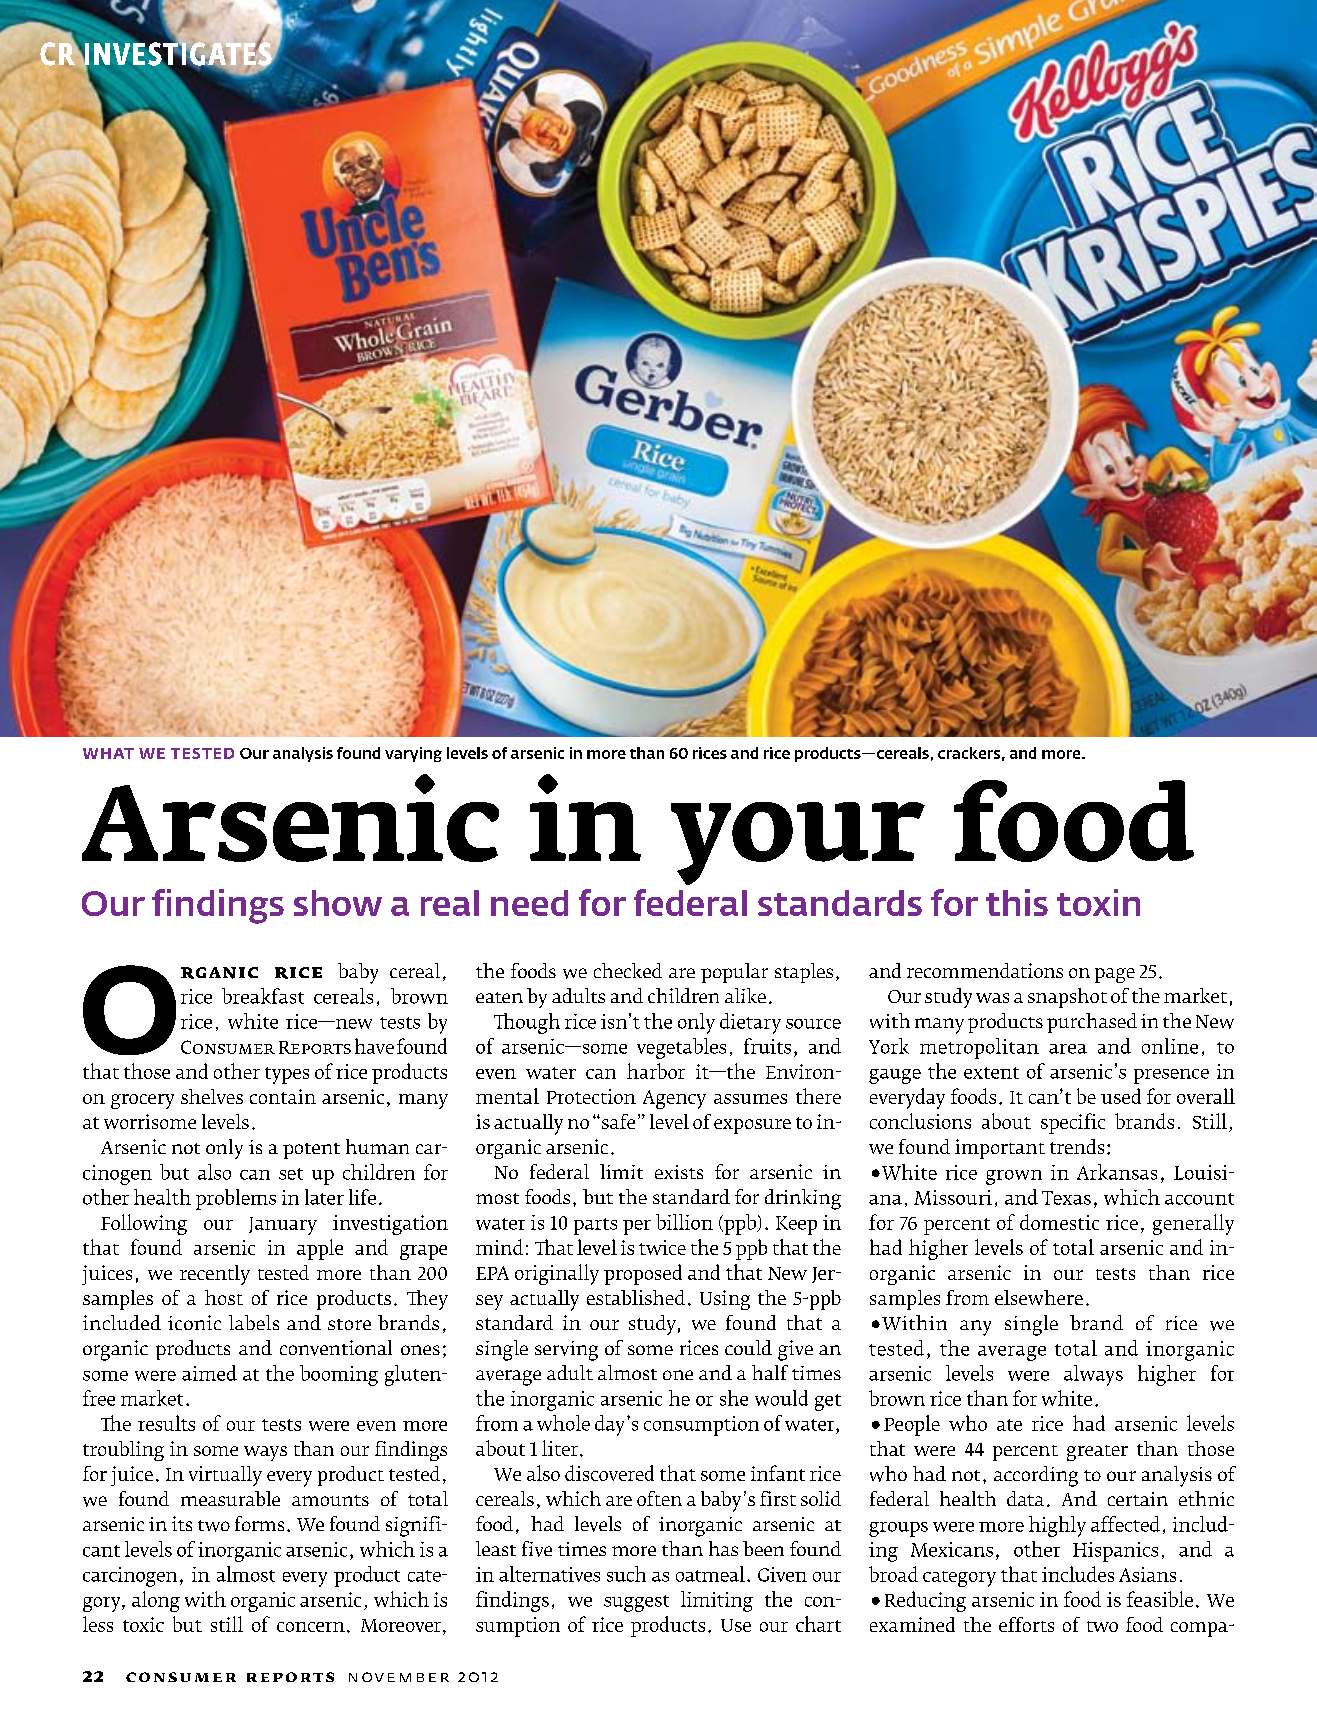  What do you see at coordinates (311, 1627) in the screenshot?
I see `concern` at bounding box center [311, 1627].
